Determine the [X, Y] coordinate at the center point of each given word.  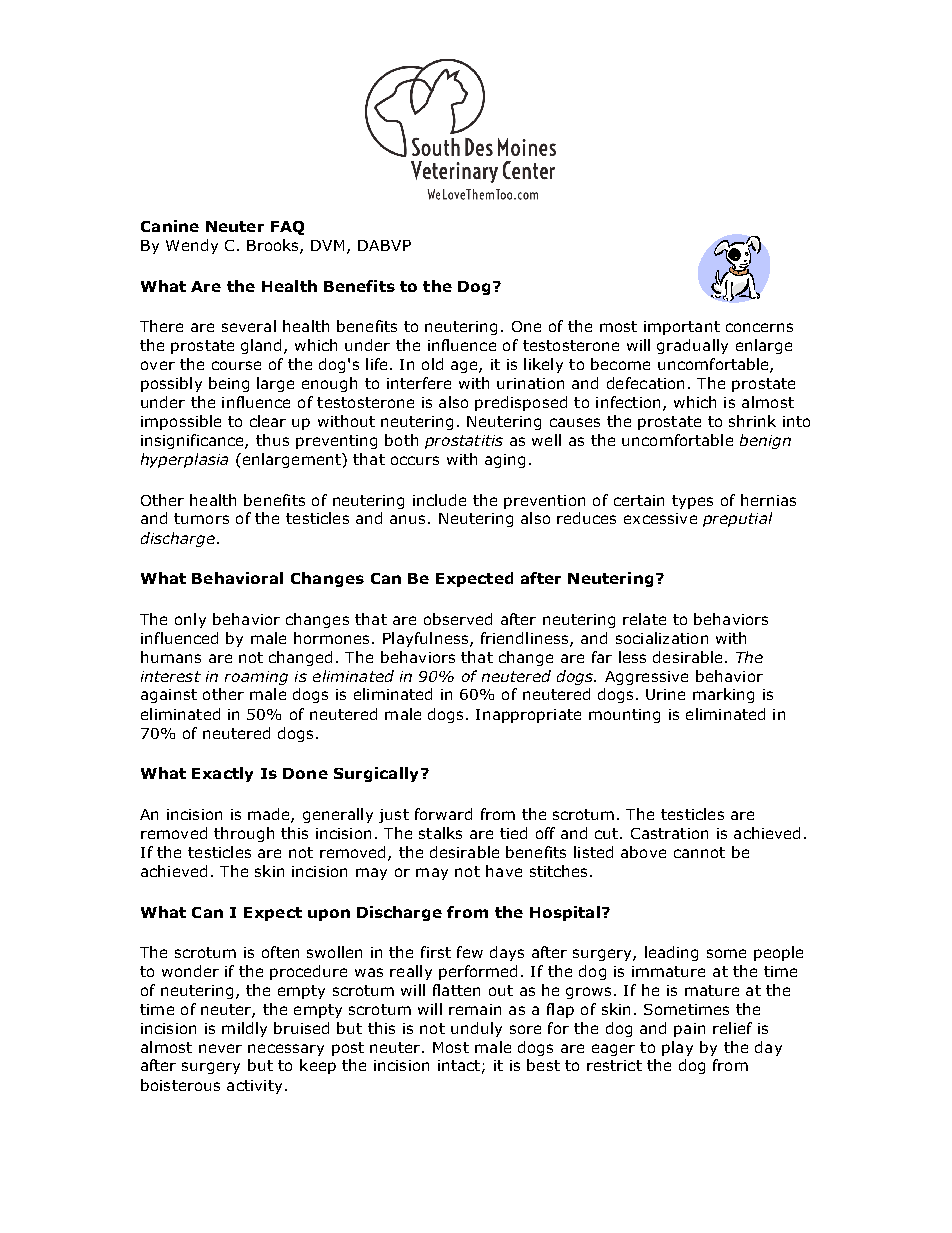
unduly [476, 1029]
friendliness [526, 639]
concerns [759, 327]
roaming [256, 678]
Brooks [274, 246]
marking [723, 695]
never [220, 1048]
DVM [327, 245]
